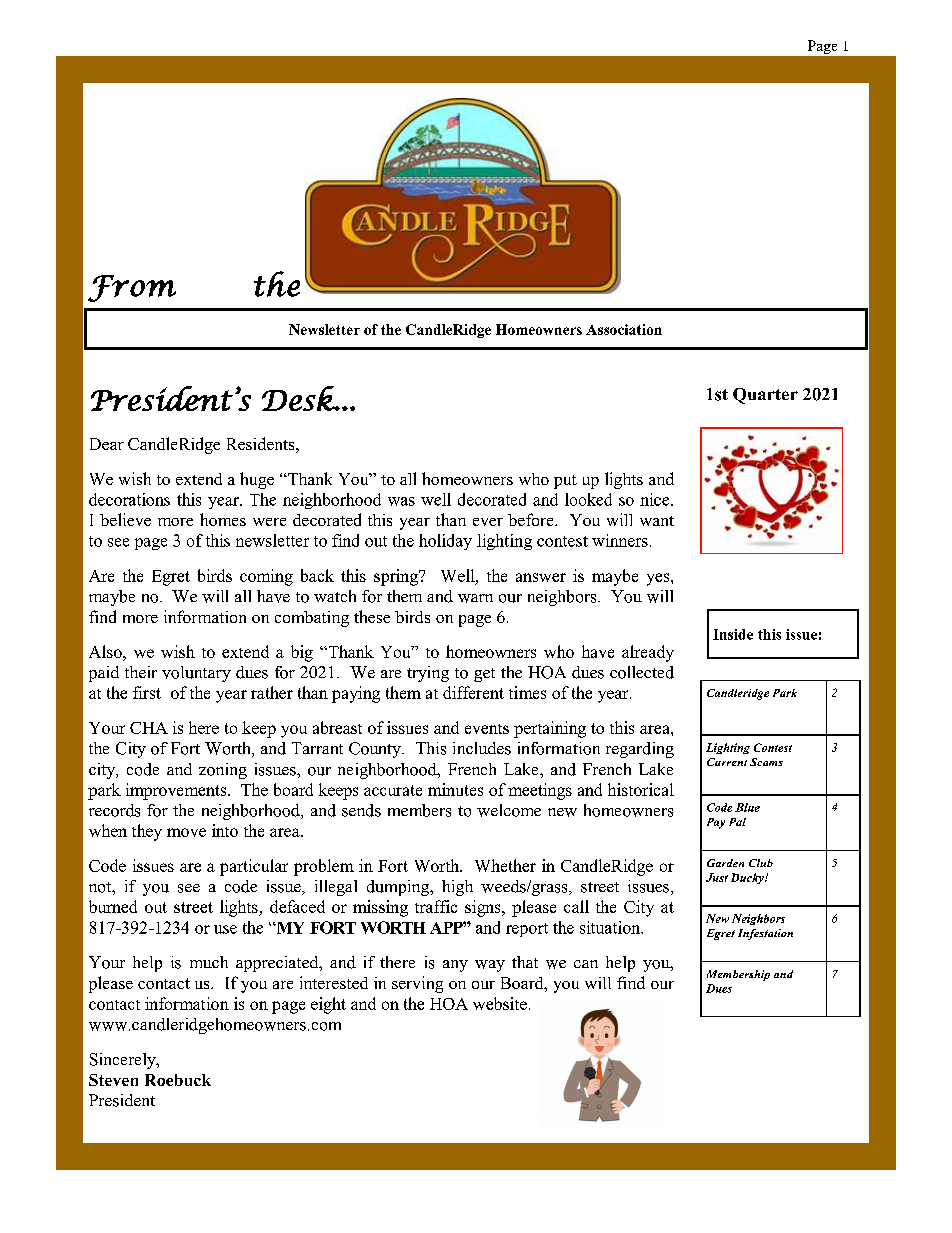 This screenshot has width=952, height=1233. What do you see at coordinates (132, 288) in the screenshot?
I see `From` at bounding box center [132, 288].
